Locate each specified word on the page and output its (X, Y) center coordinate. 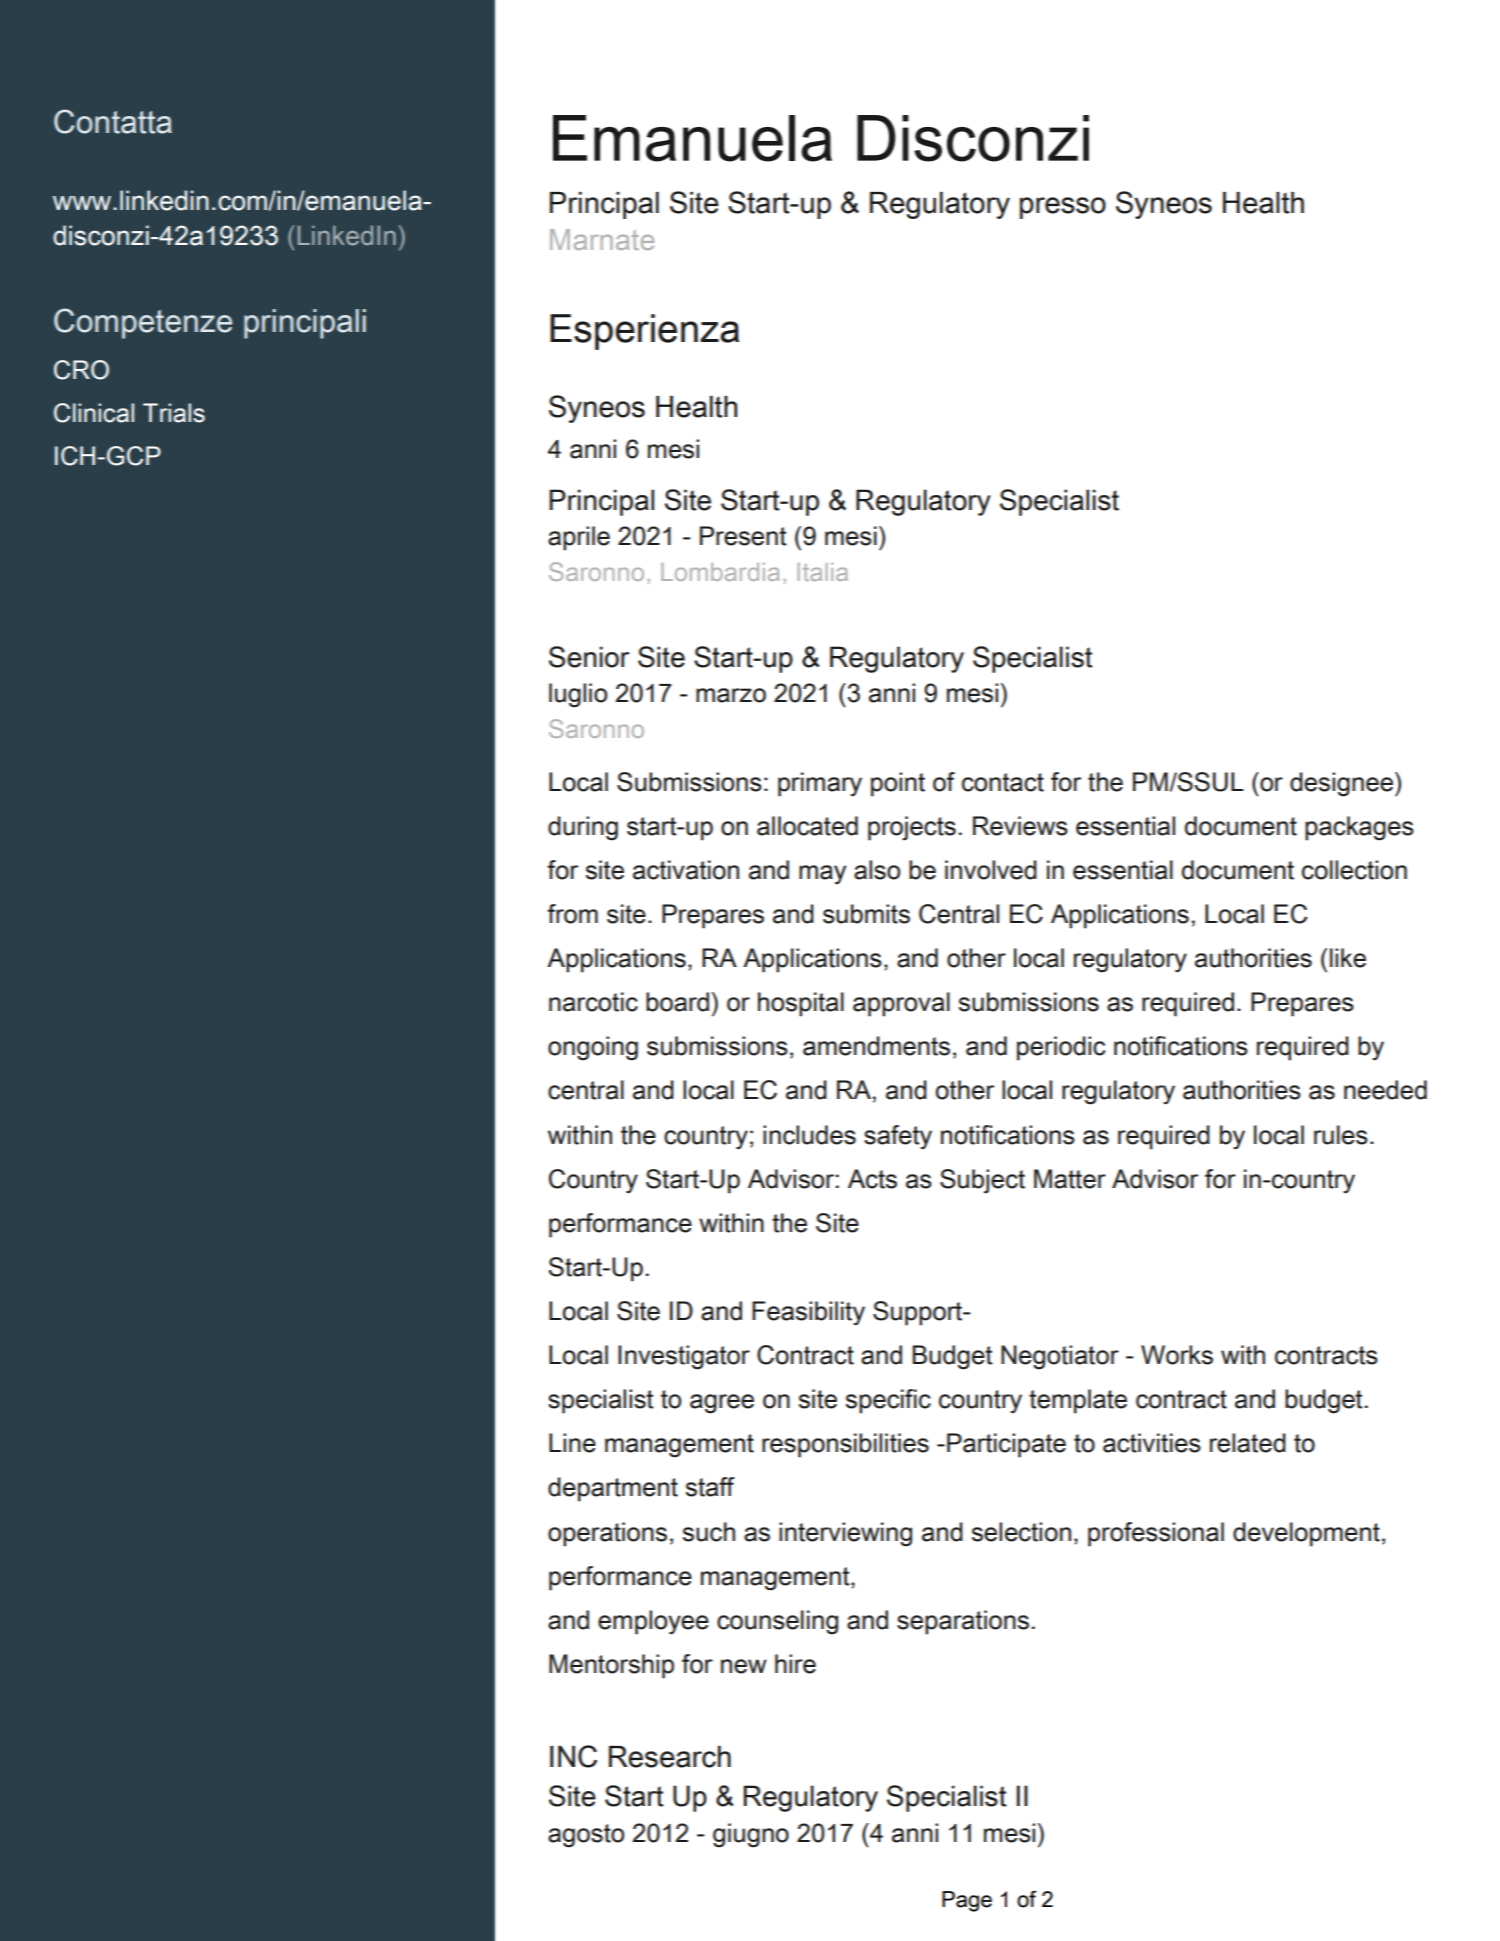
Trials (174, 413)
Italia (822, 572)
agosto (586, 1836)
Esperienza (644, 332)
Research (670, 1757)
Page (967, 1901)
